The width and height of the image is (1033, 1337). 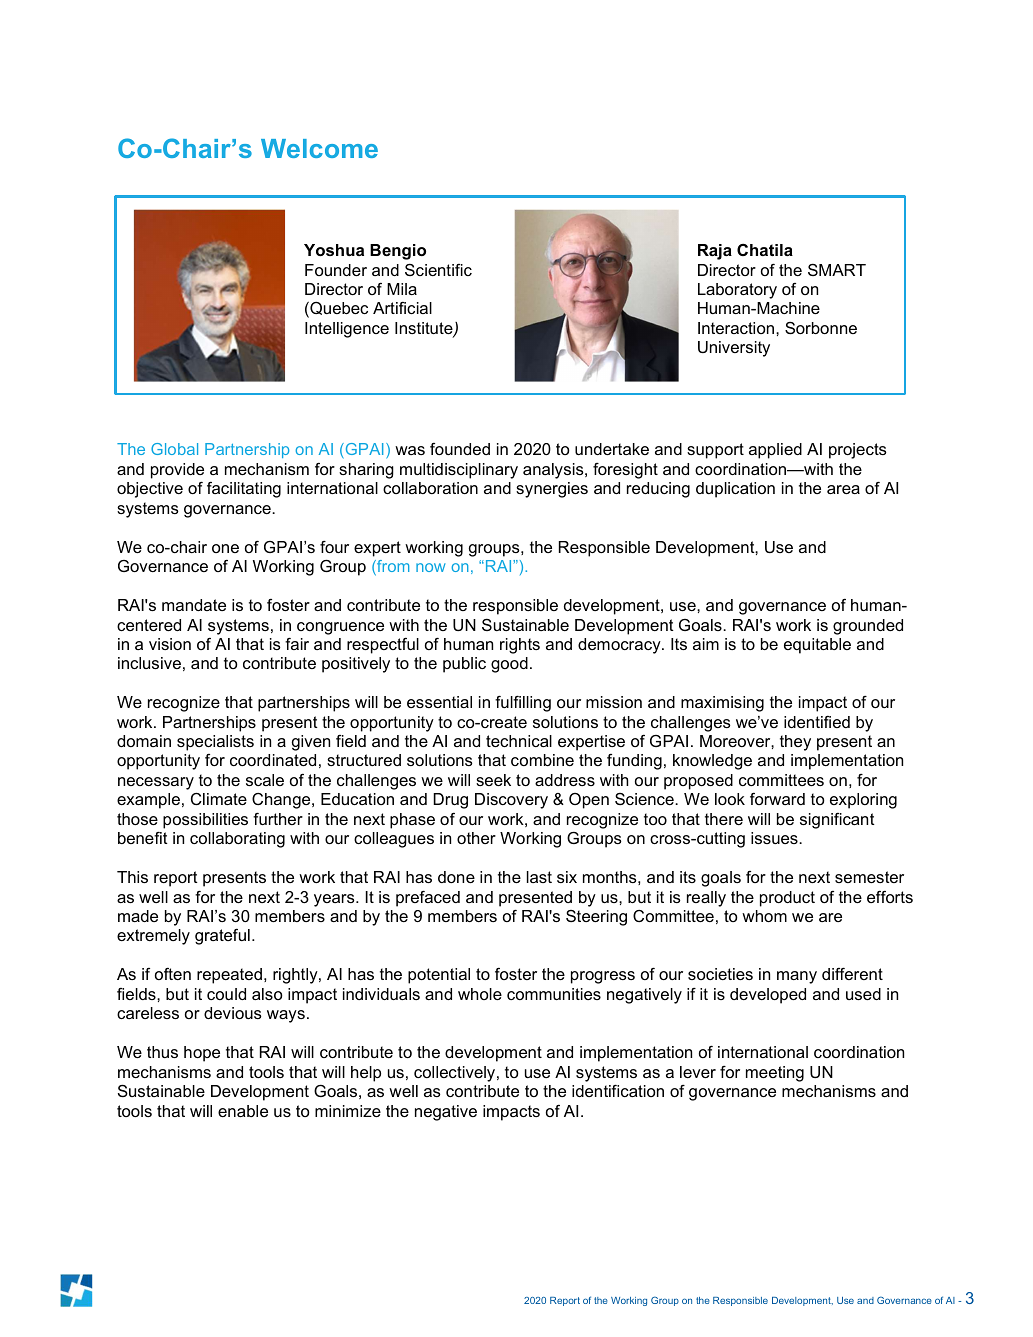 I want to click on last, so click(x=539, y=877).
